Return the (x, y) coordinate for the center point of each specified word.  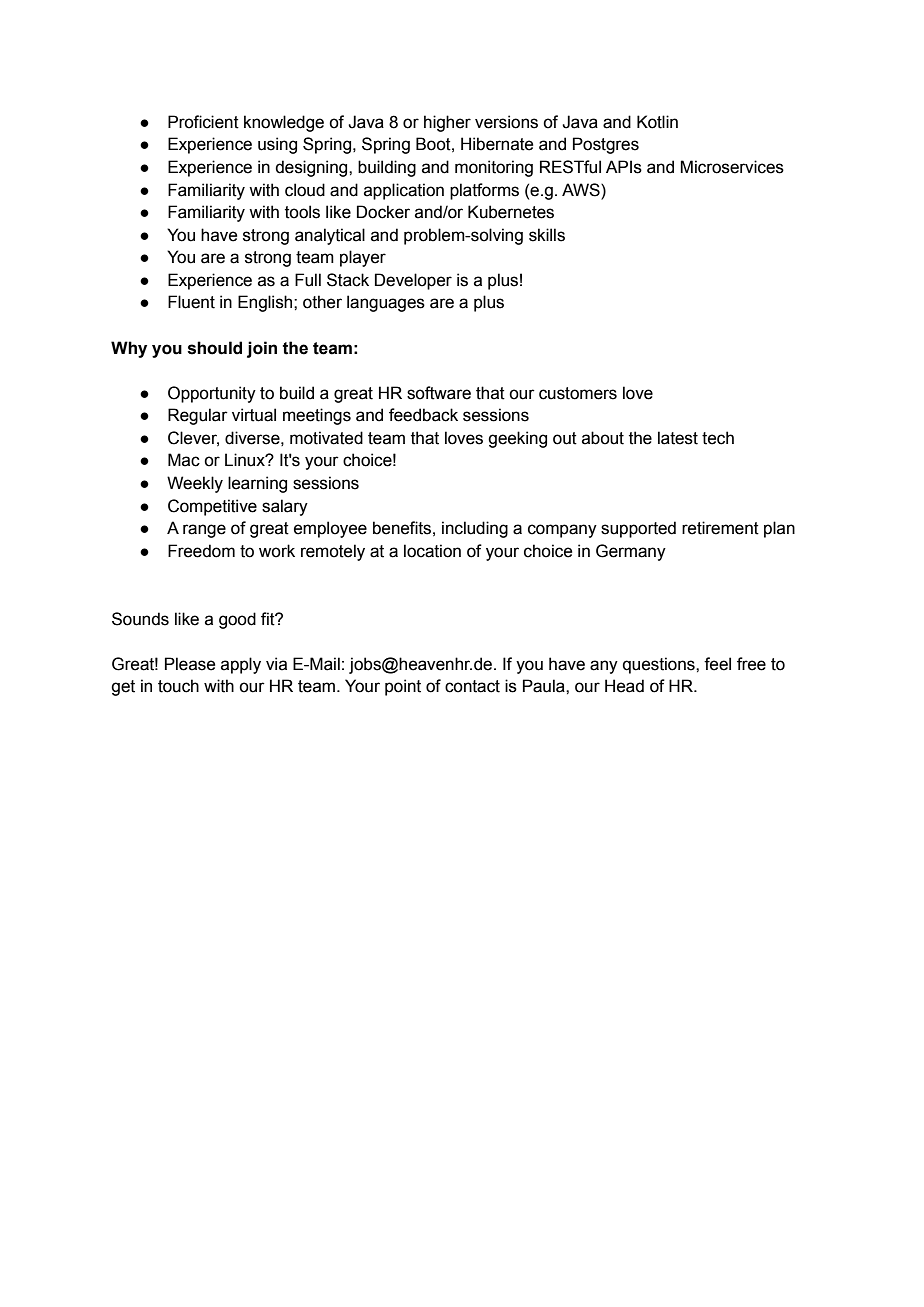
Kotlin (657, 122)
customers (578, 393)
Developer (413, 281)
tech (718, 438)
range (204, 531)
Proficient (203, 122)
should (215, 348)
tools (302, 212)
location (432, 551)
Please (190, 664)
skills (547, 235)
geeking (517, 439)
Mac (184, 460)
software (439, 393)
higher (447, 123)
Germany (631, 552)
